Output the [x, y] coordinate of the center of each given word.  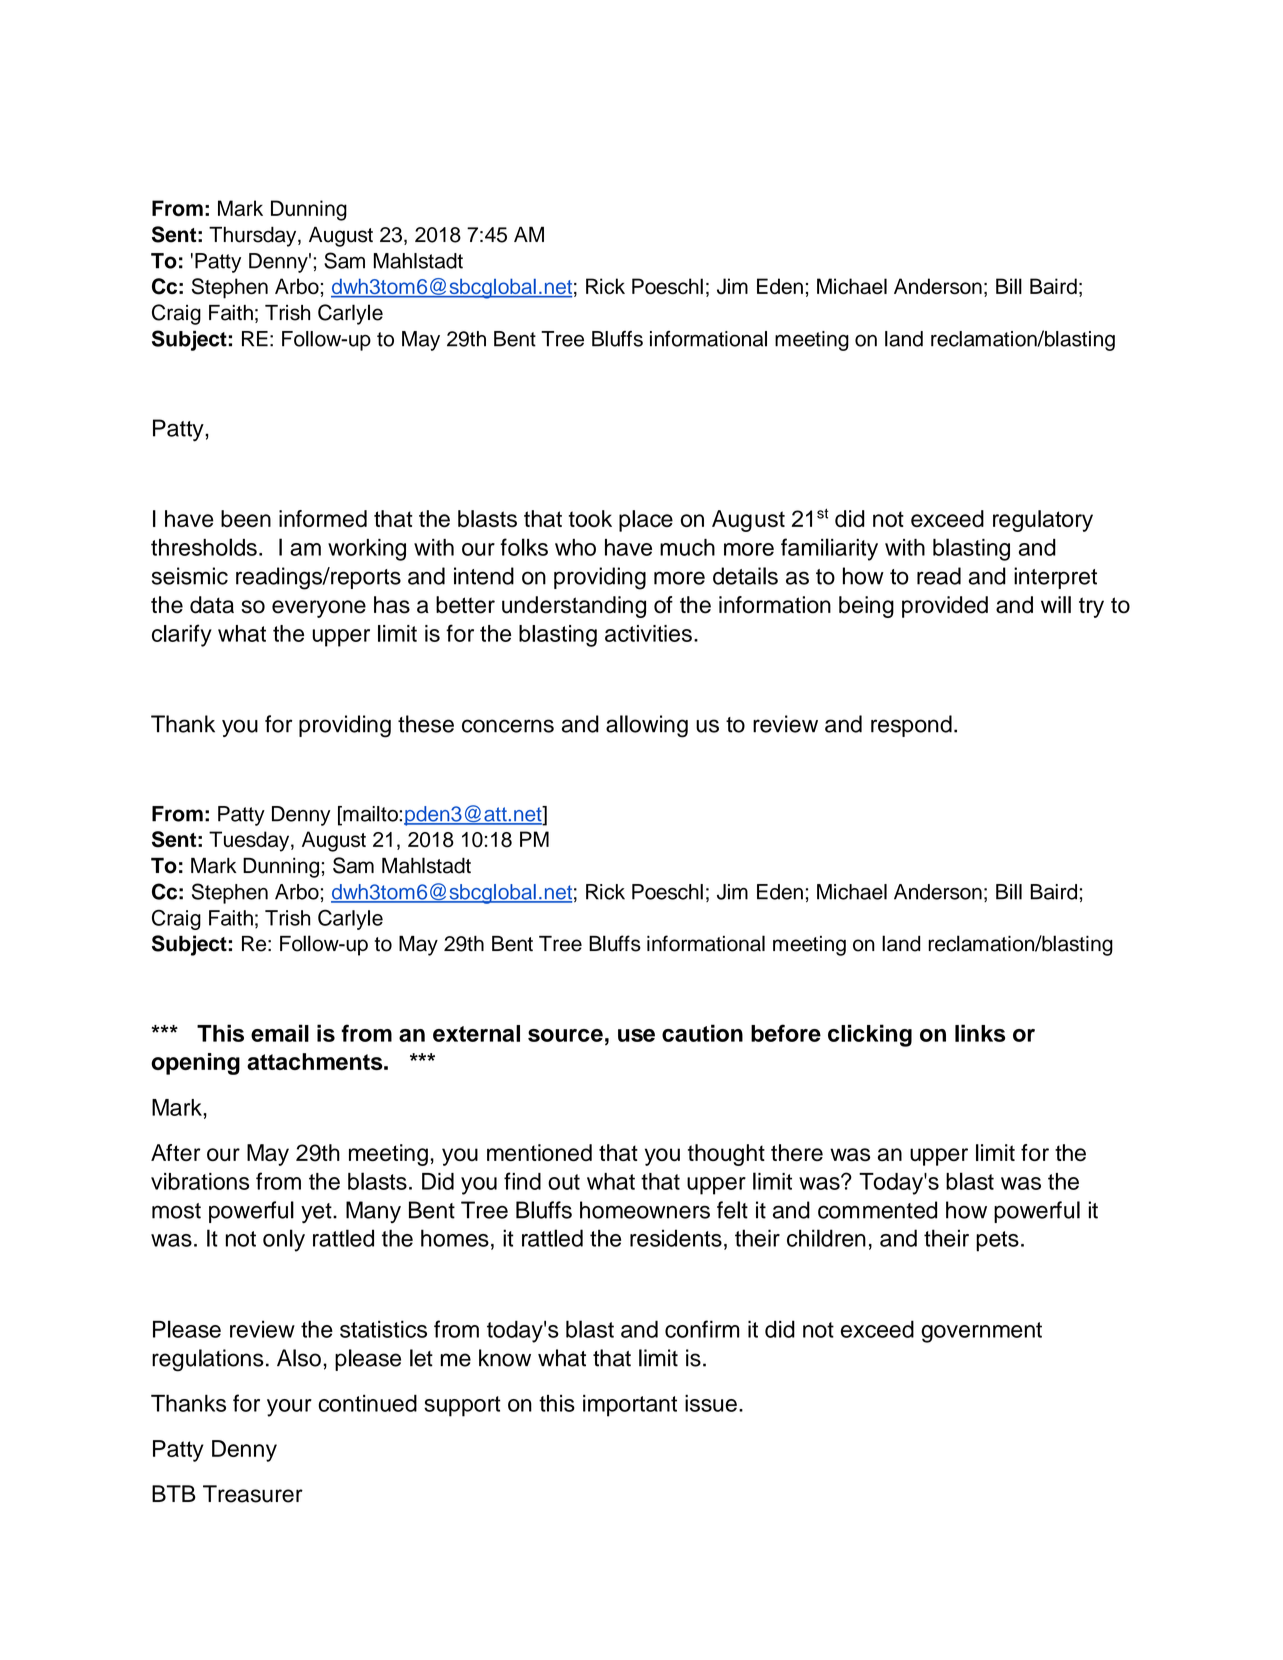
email [280, 1033]
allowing [647, 726]
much [687, 547]
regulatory [1043, 521]
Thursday [254, 236]
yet [317, 1213]
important [630, 1406]
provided [945, 607]
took [590, 518]
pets [997, 1241]
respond [911, 726]
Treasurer [253, 1494]
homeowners [645, 1210]
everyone [319, 609]
